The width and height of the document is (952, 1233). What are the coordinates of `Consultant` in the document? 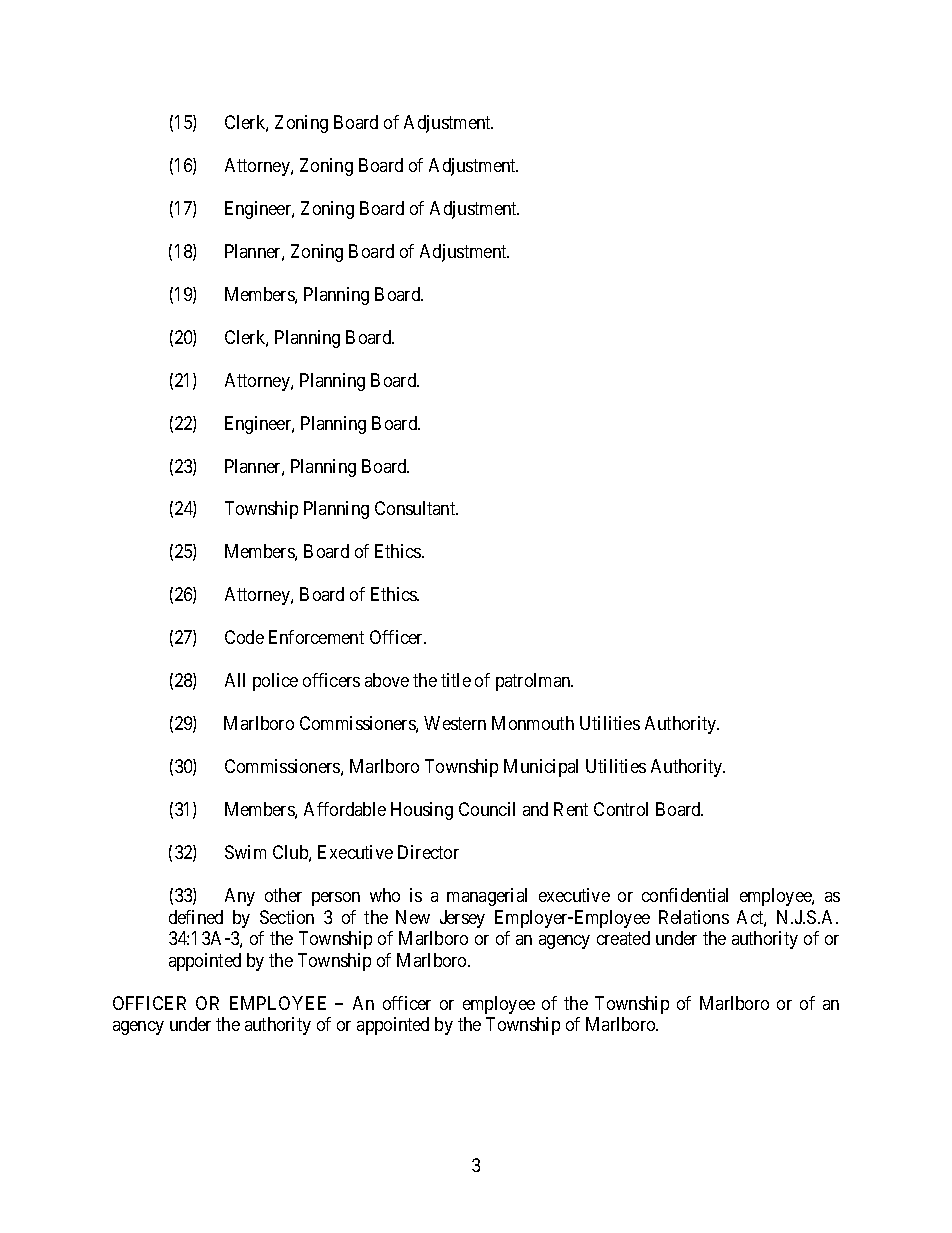 It's located at (416, 508).
